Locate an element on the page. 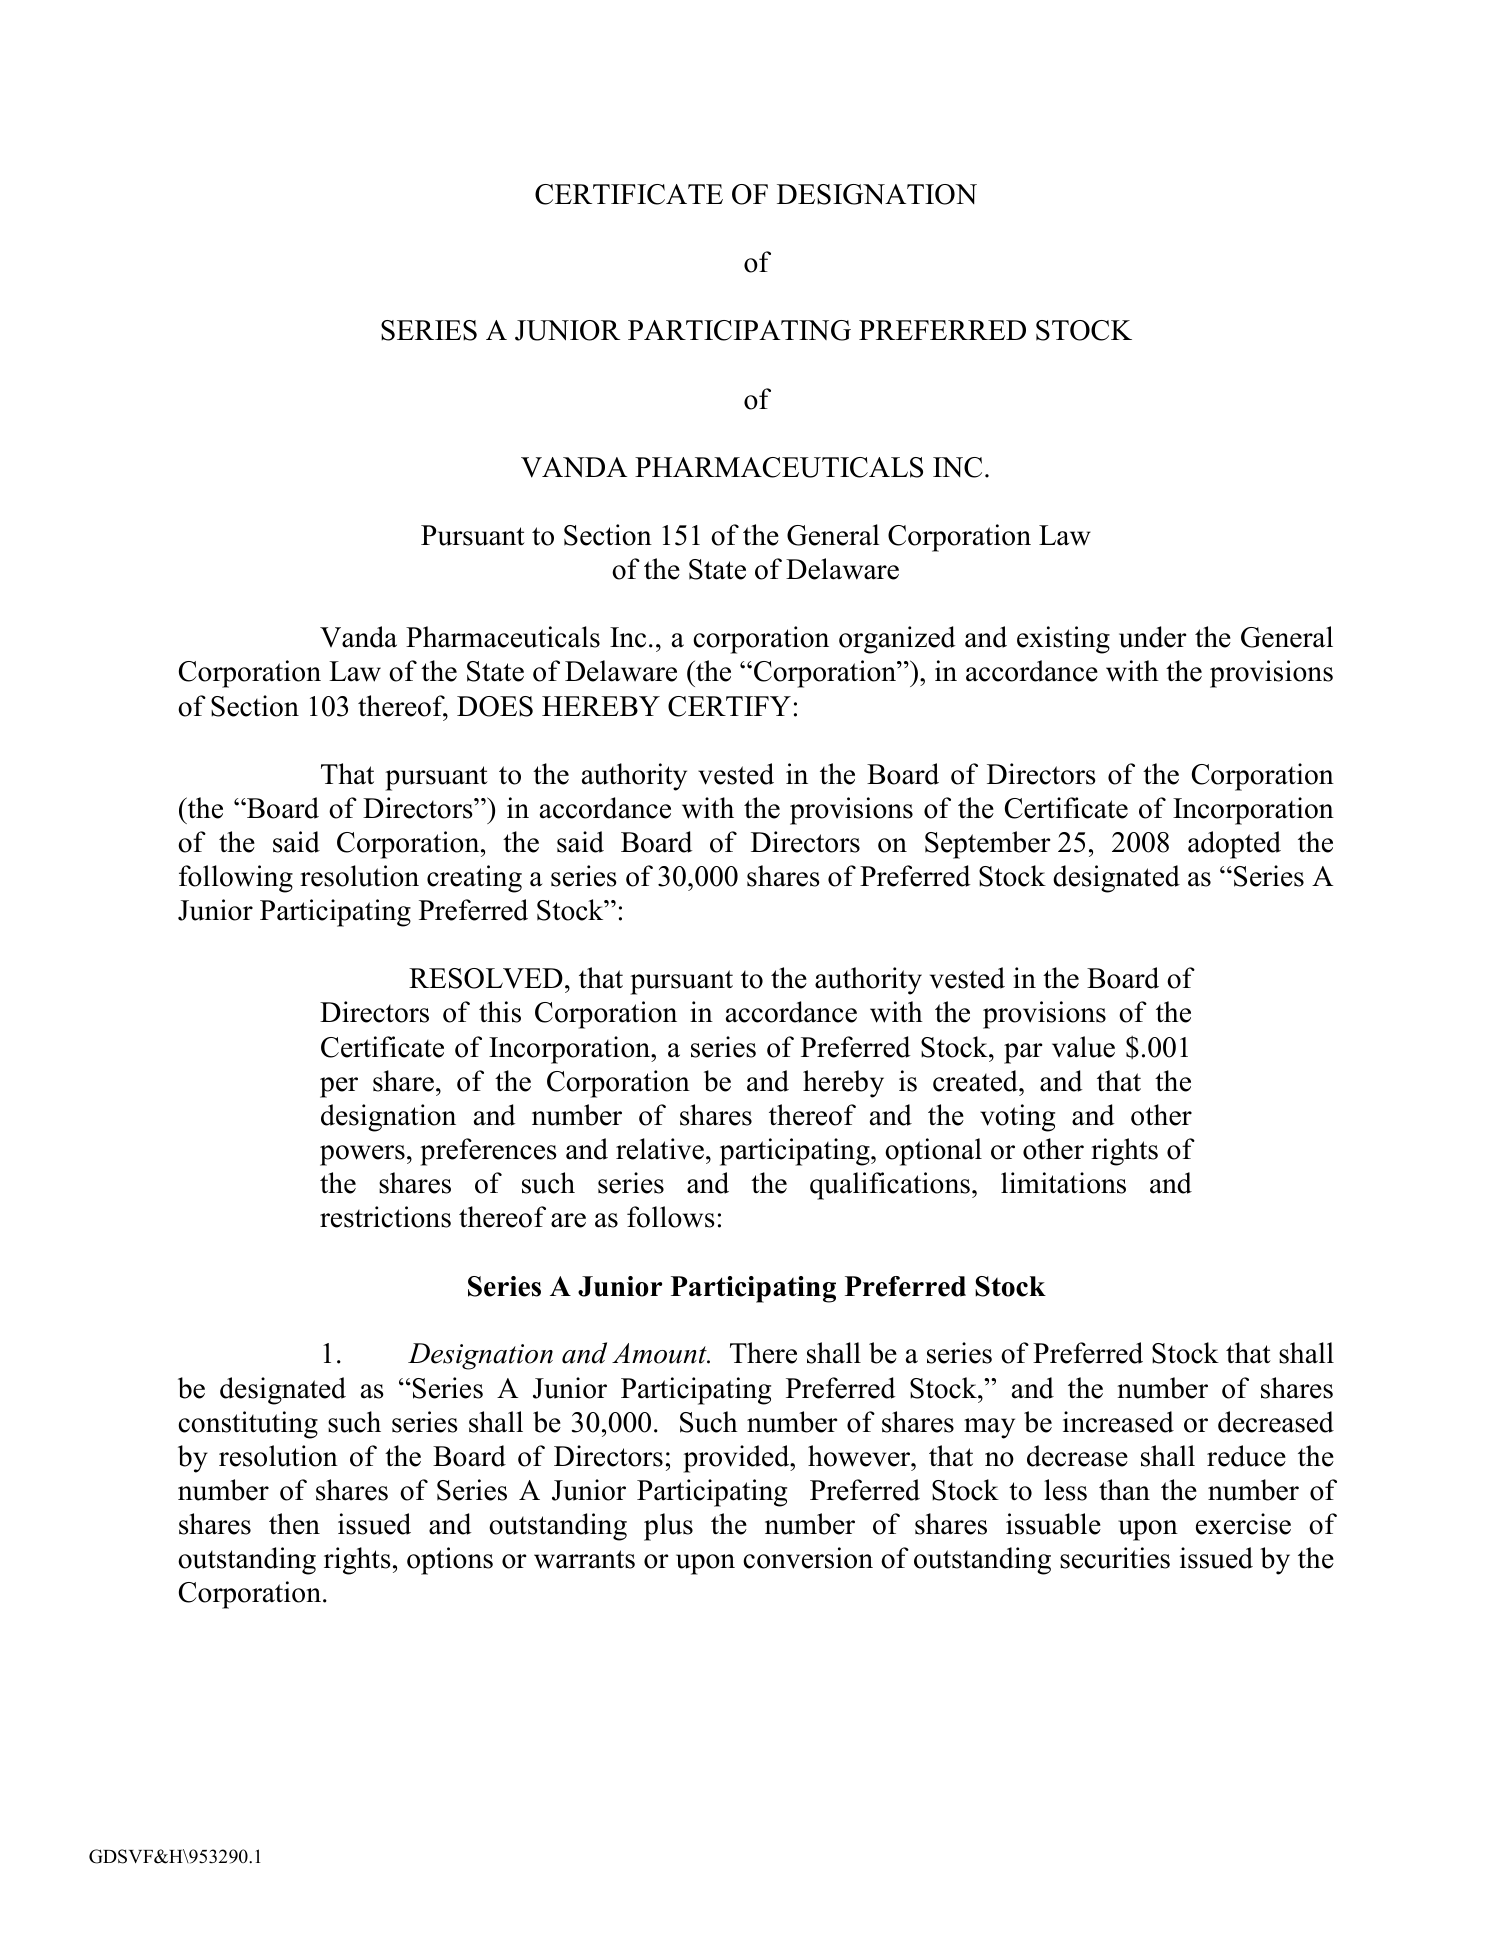 Image resolution: width=1512 pixels, height=1957 pixels. adopted is located at coordinates (1234, 845).
